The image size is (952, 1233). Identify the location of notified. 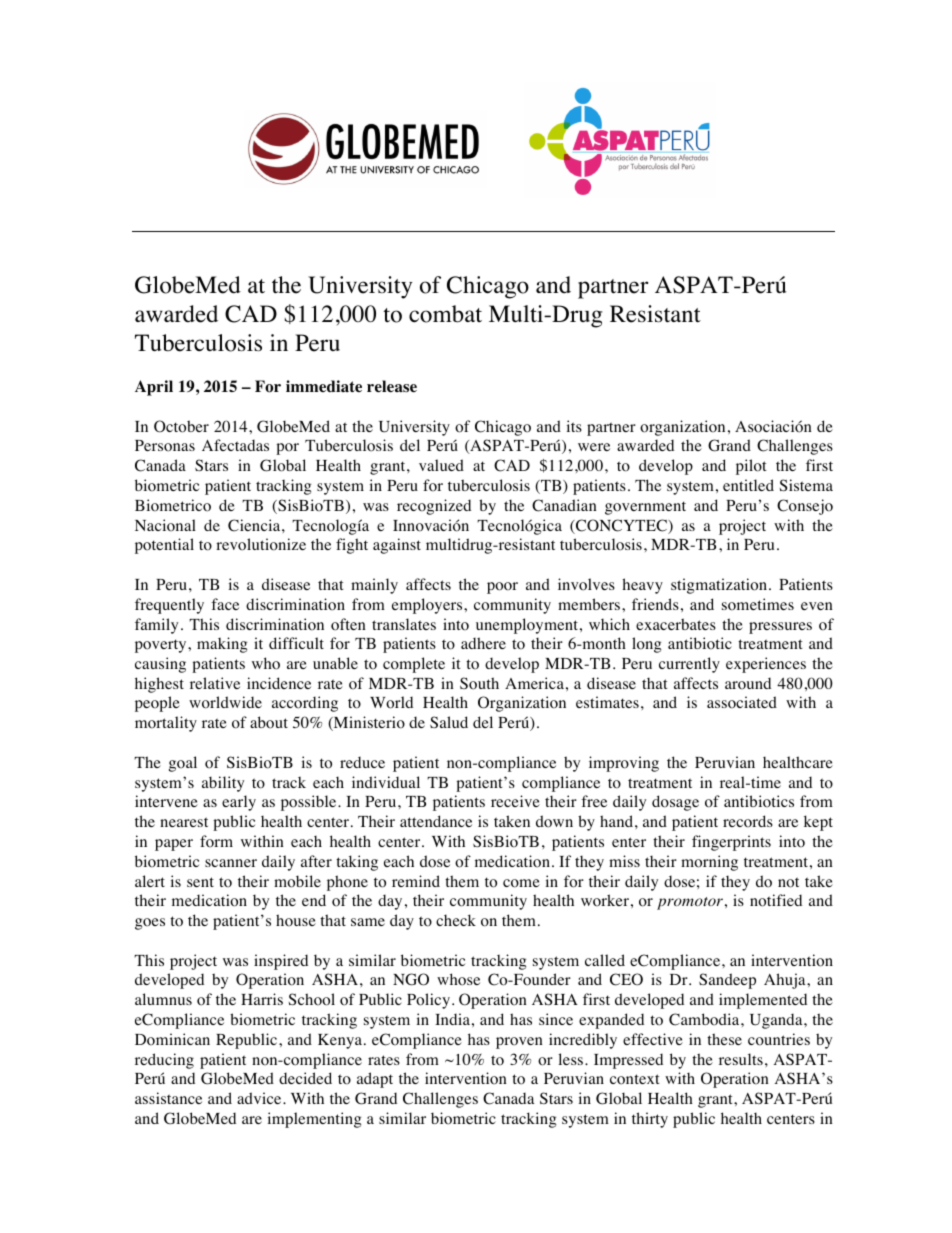
(776, 900).
